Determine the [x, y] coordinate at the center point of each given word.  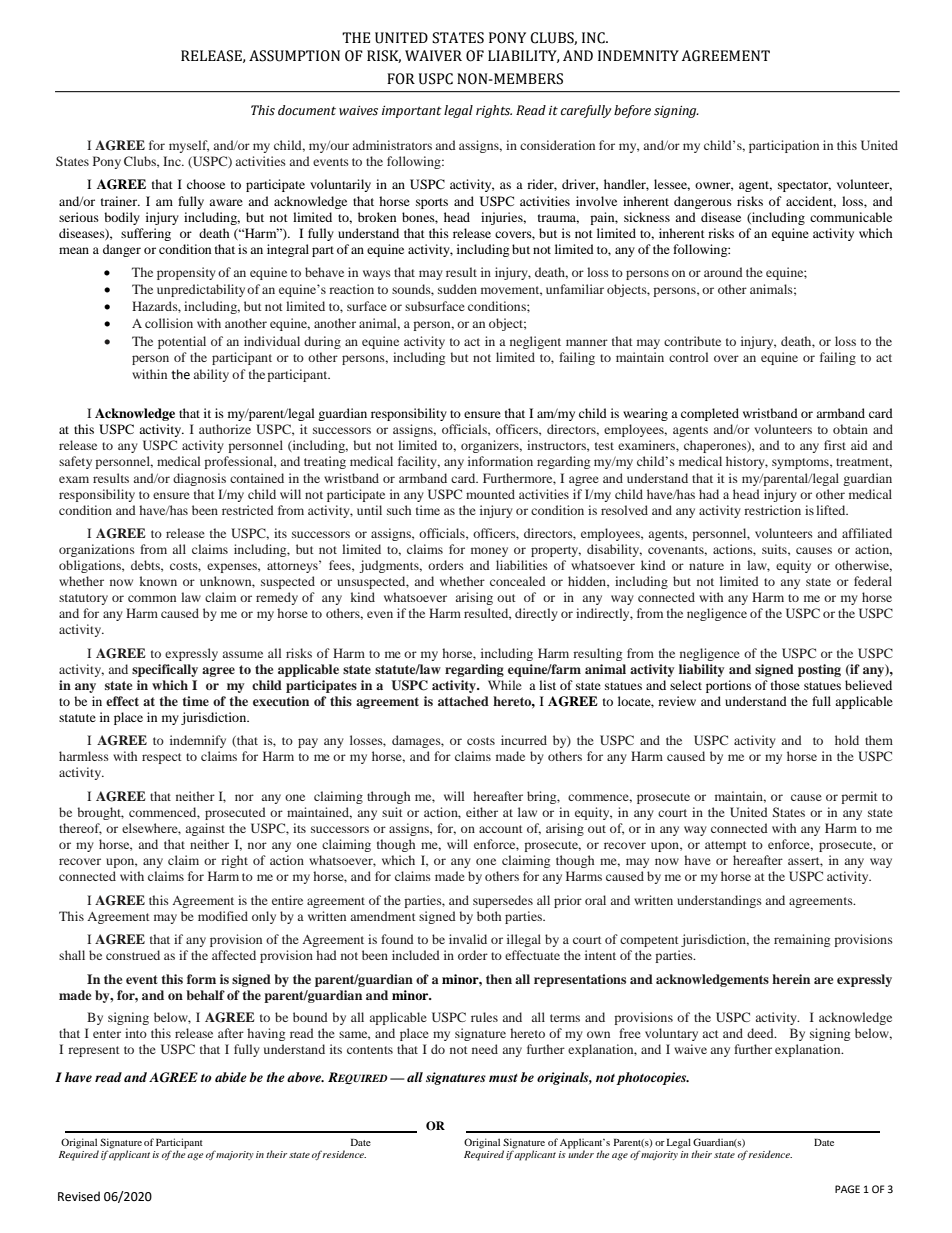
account [501, 829]
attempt [726, 846]
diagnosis [199, 479]
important [412, 112]
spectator [804, 186]
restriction [772, 510]
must [503, 1078]
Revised [79, 1196]
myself [189, 146]
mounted [490, 494]
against [205, 829]
